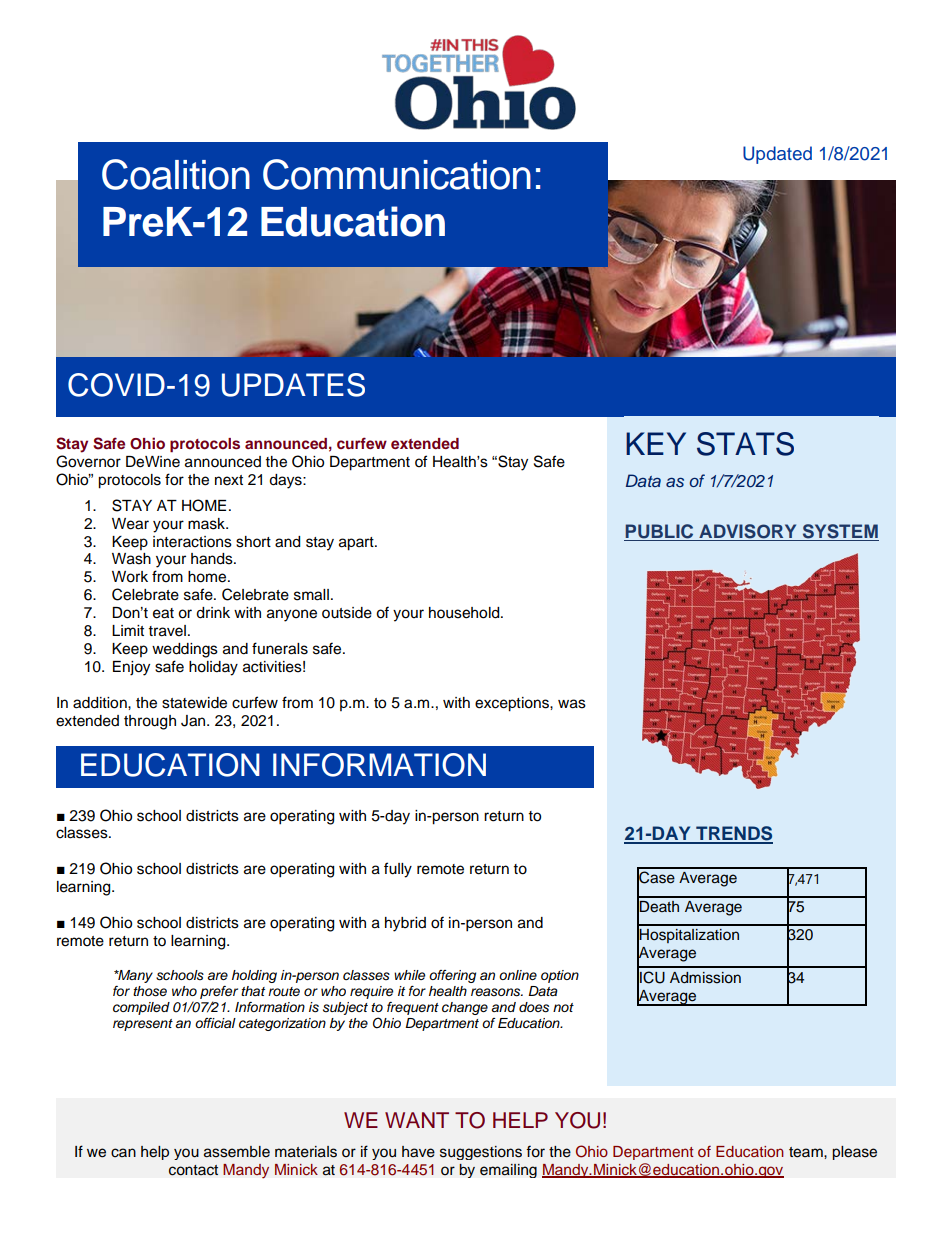 This page has height=1233, width=952. I want to click on STATS, so click(745, 444).
